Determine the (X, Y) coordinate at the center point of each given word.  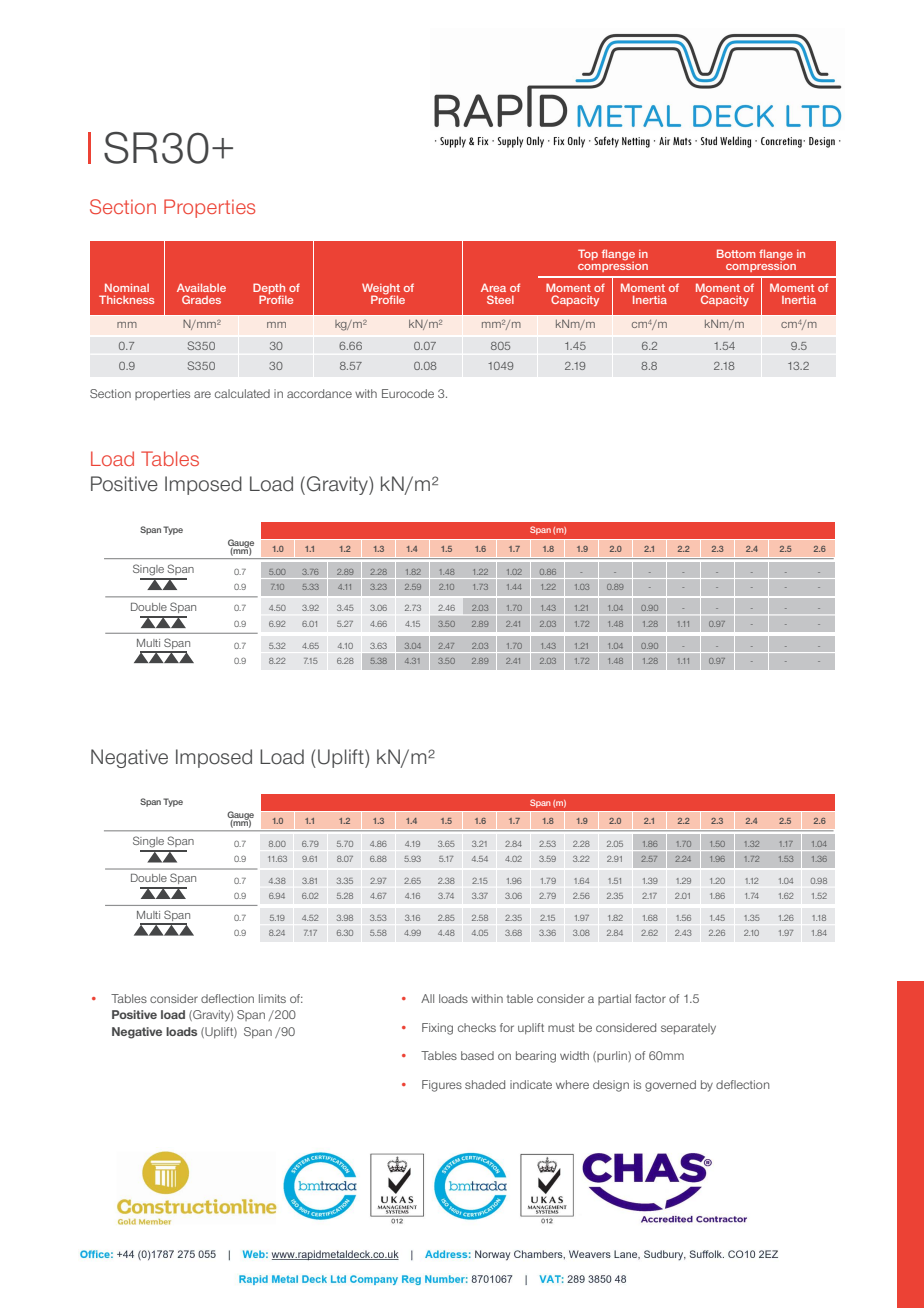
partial (614, 999)
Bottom (736, 253)
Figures (442, 1086)
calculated (242, 393)
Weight (381, 290)
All (427, 998)
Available (201, 287)
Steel (500, 299)
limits (272, 998)
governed (670, 1086)
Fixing (437, 1029)
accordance (319, 393)
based (477, 1055)
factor (650, 998)
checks (477, 1027)
